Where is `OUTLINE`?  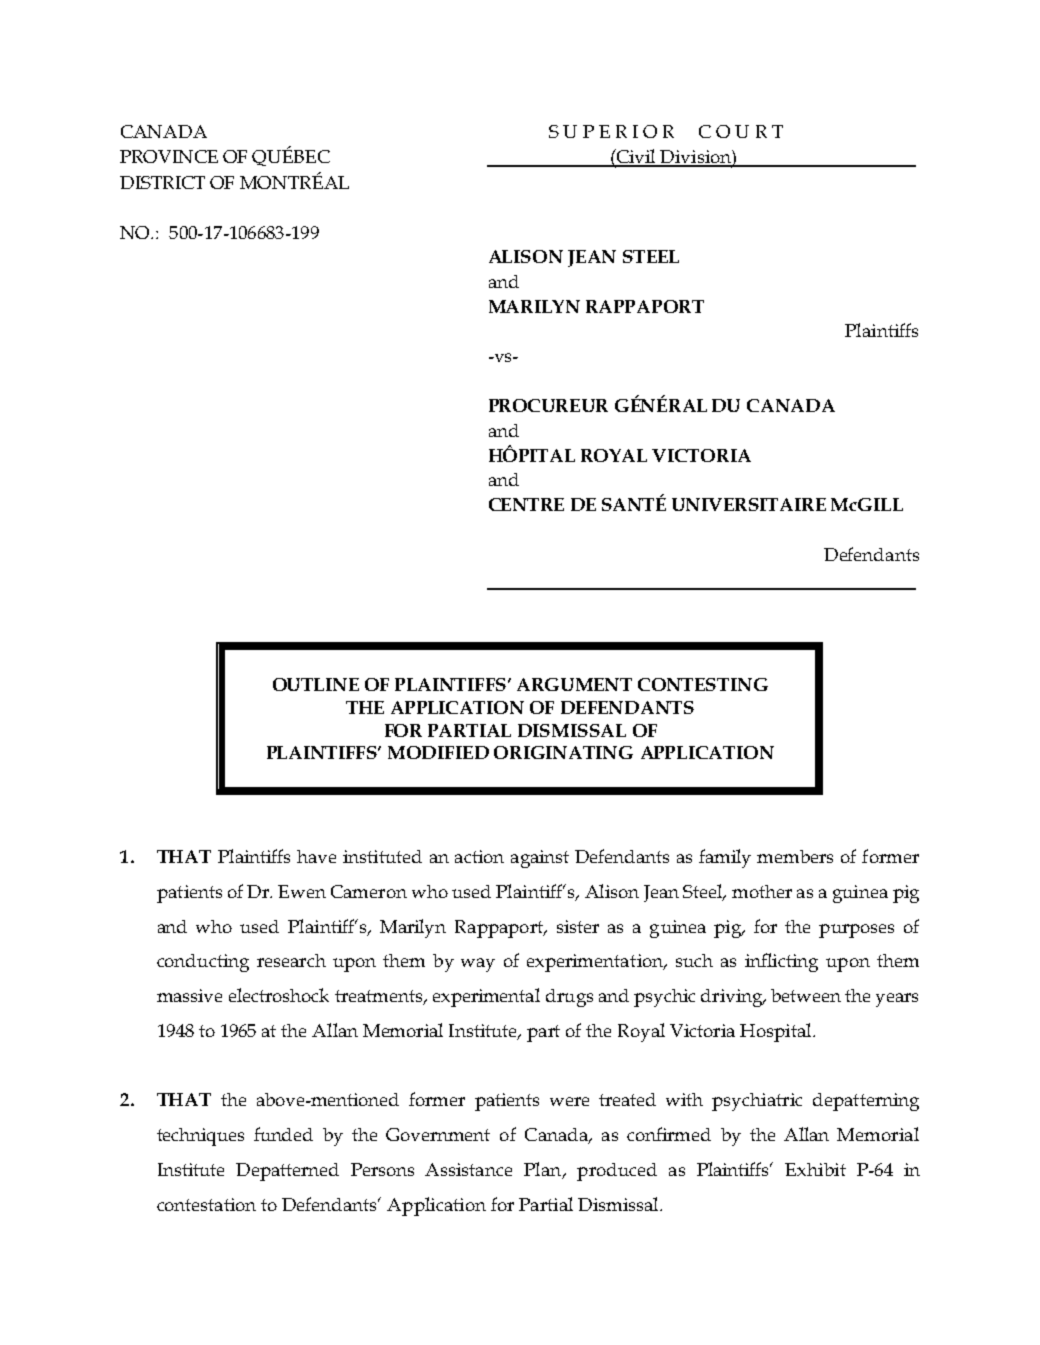 OUTLINE is located at coordinates (316, 684).
